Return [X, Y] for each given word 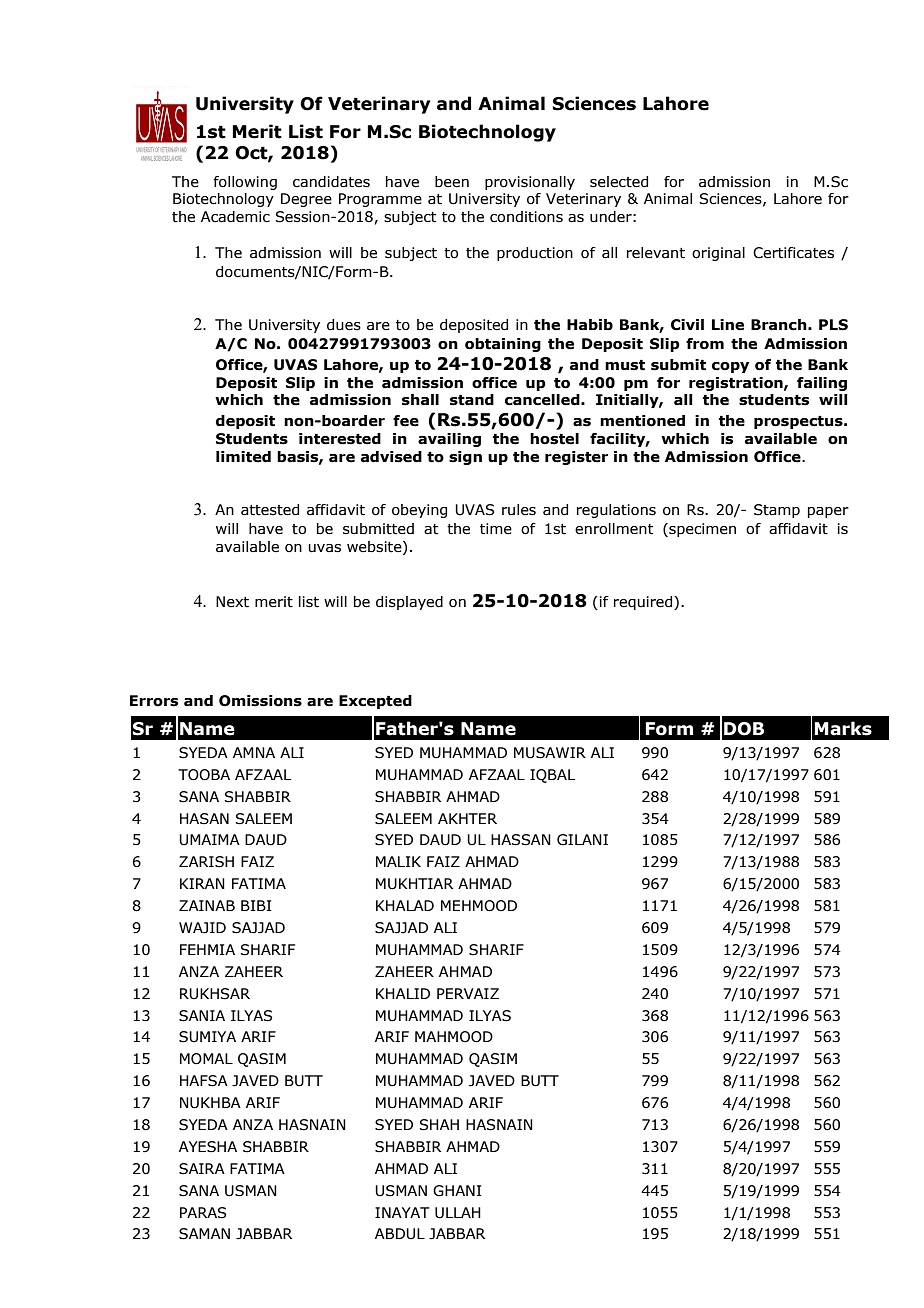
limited [243, 457]
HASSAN [521, 840]
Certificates [793, 253]
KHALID [403, 993]
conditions [526, 217]
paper [828, 512]
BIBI [256, 905]
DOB [744, 729]
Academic [235, 217]
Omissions [260, 701]
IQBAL [552, 776]
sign [465, 458]
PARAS [203, 1213]
